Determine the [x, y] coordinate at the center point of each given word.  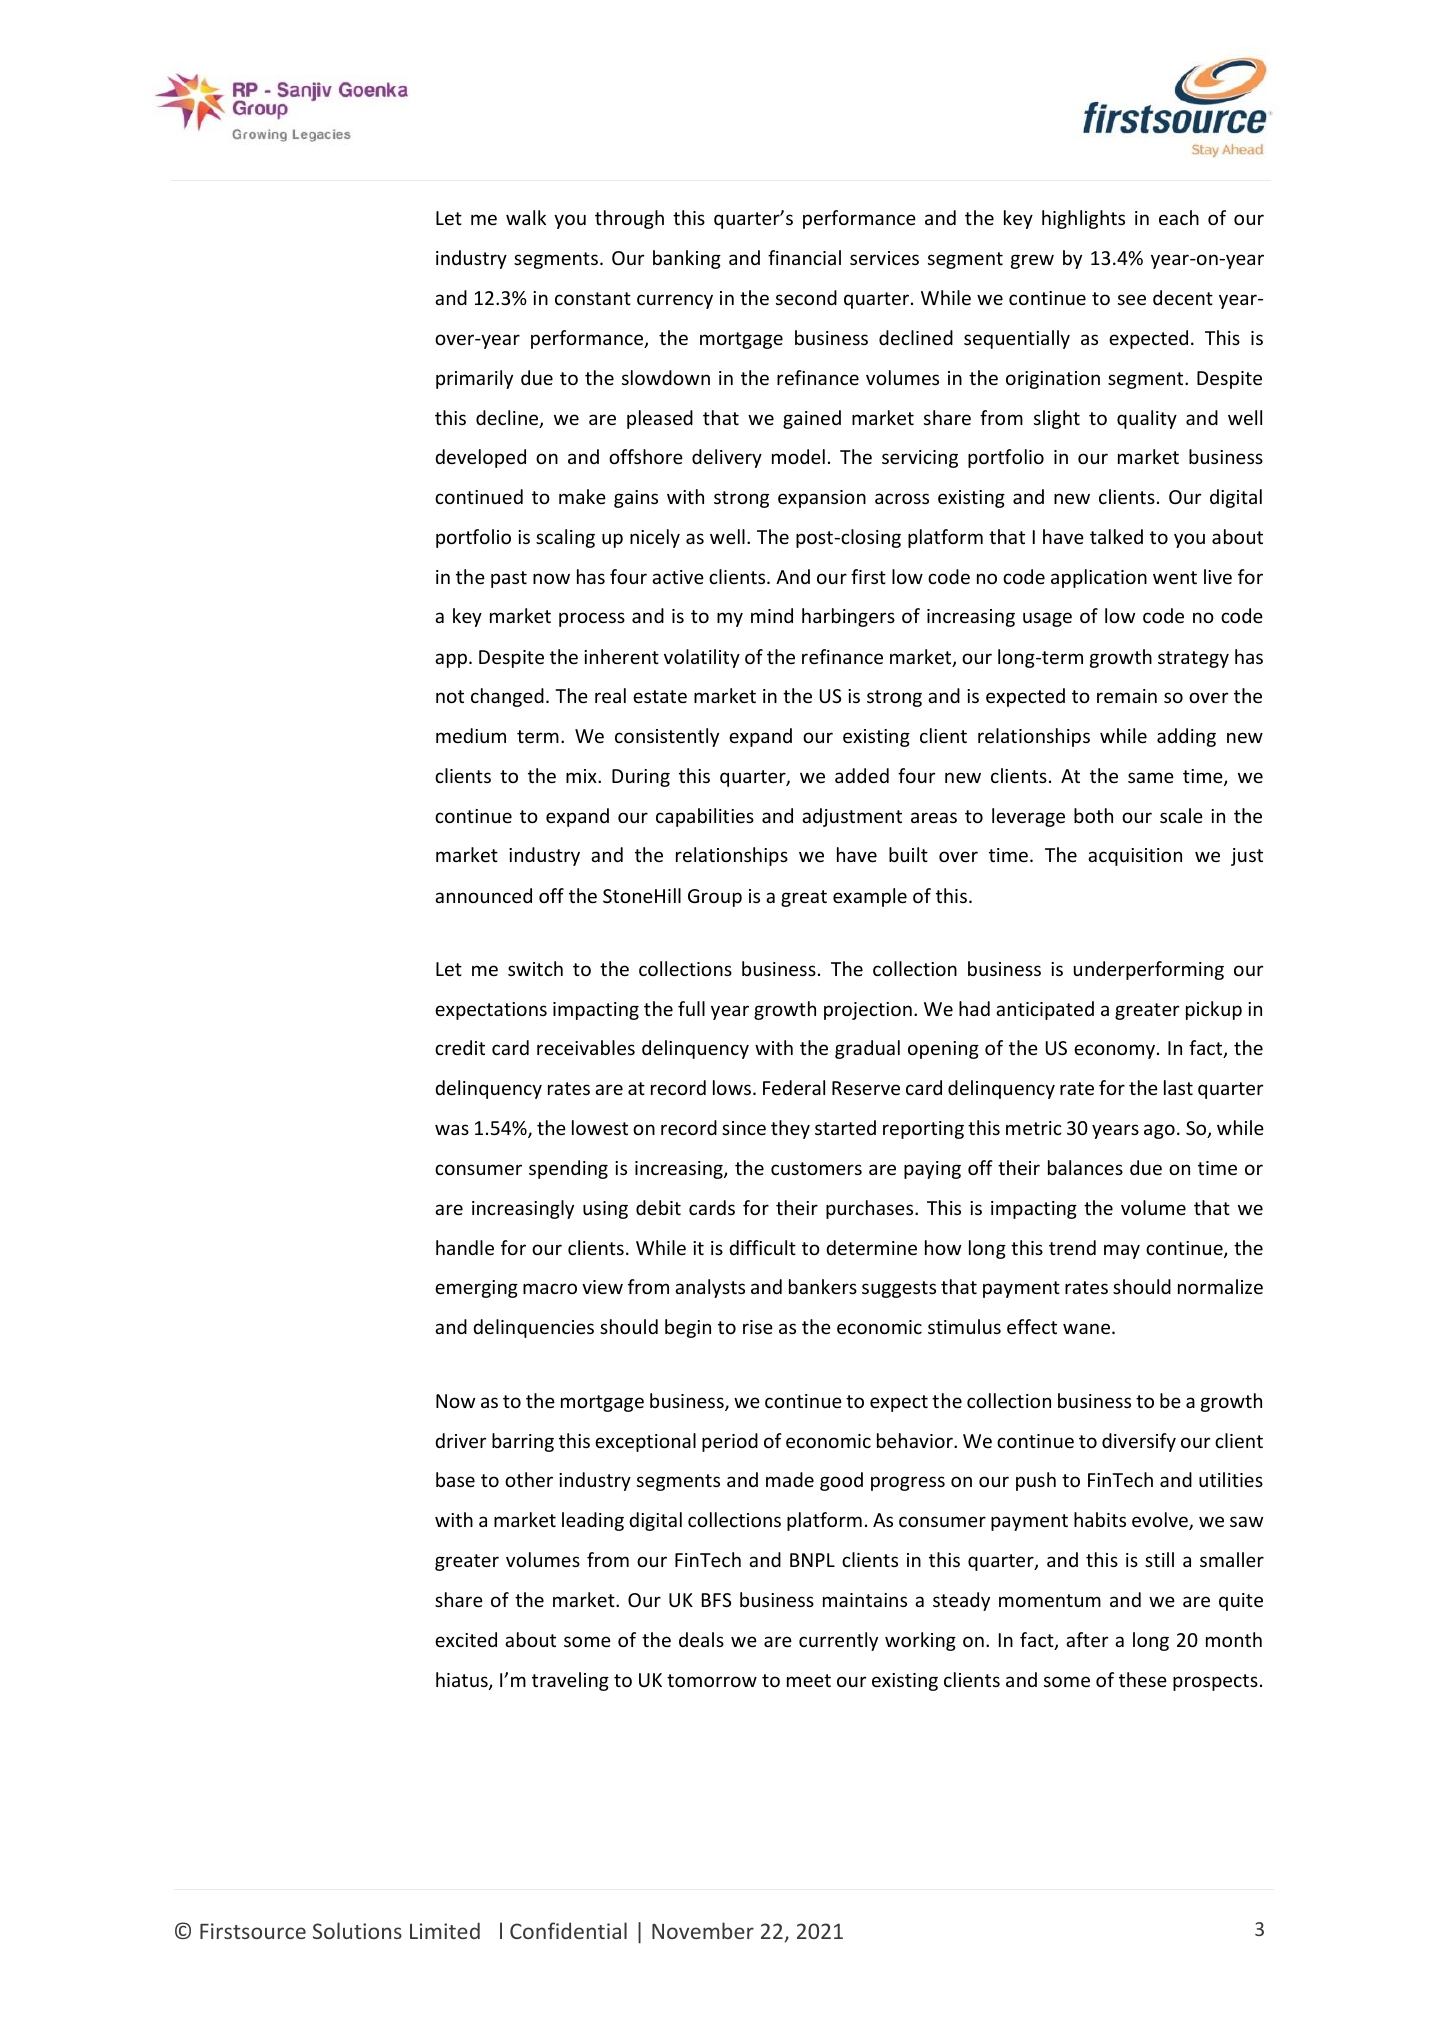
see [1132, 299]
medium [471, 735]
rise [758, 1327]
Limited [445, 1930]
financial [804, 257]
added [862, 775]
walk [526, 217]
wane [1088, 1328]
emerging [476, 1289]
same [1151, 777]
